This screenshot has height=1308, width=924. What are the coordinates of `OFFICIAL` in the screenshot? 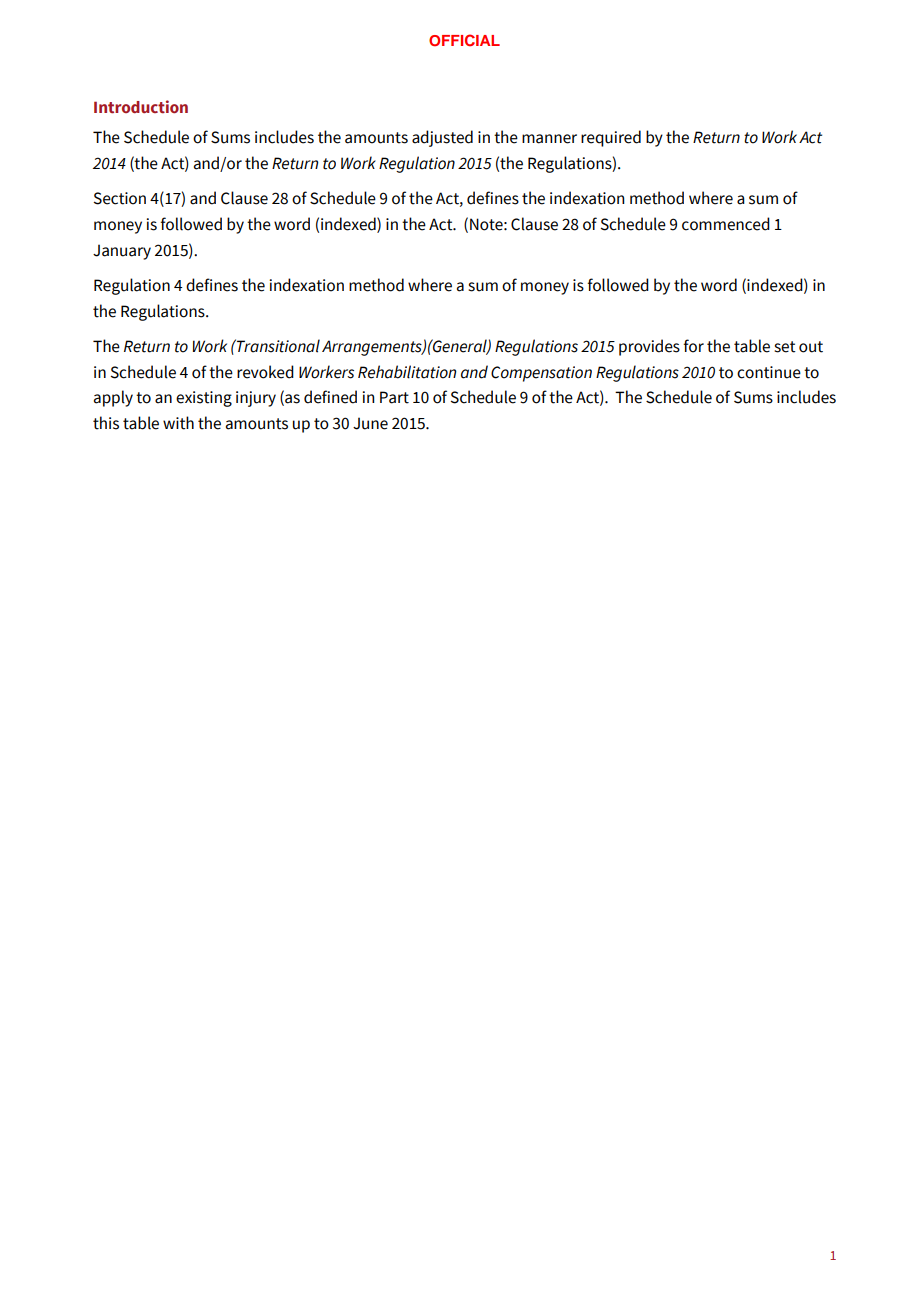 It's located at (464, 40).
